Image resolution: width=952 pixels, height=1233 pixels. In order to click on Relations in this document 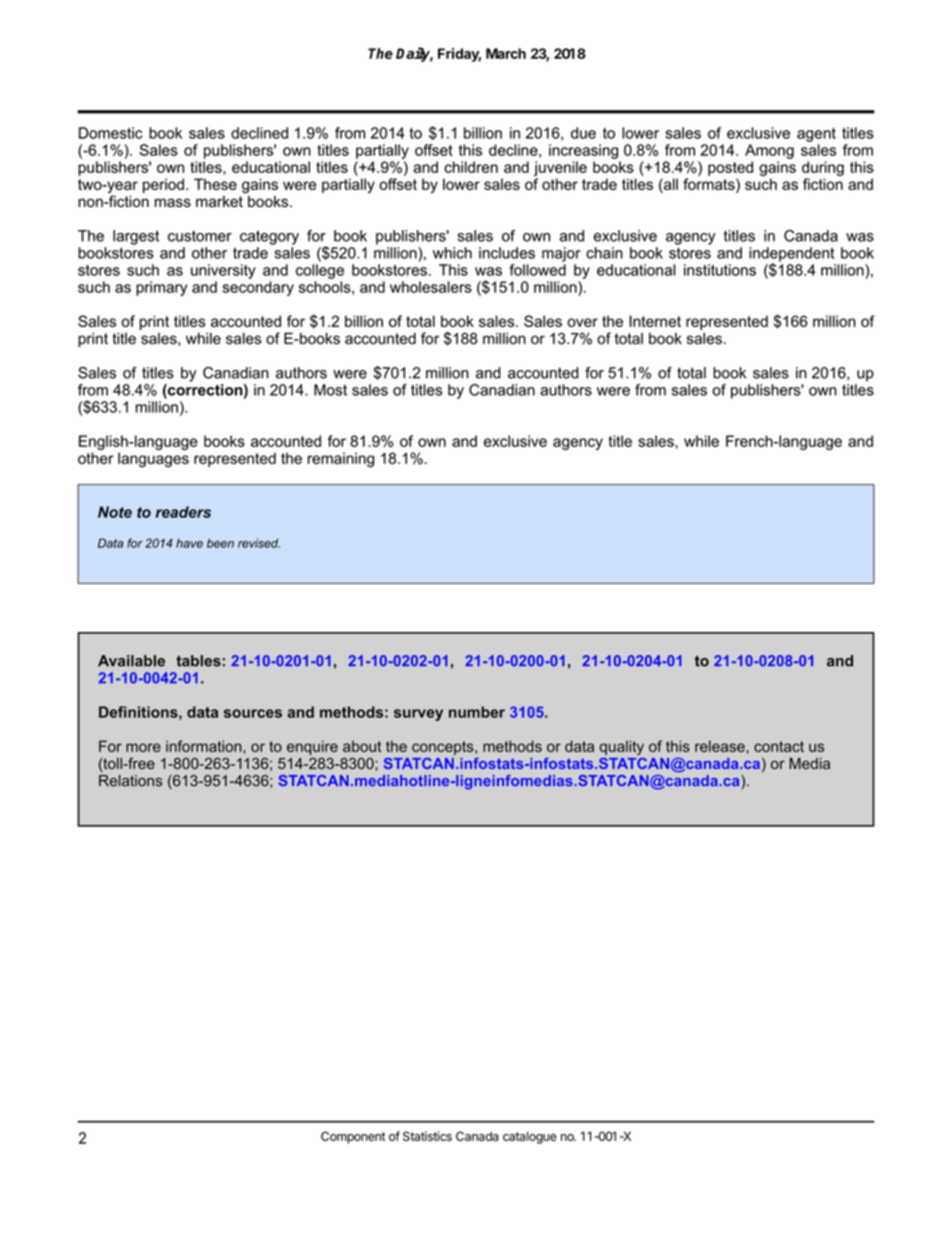, I will do `click(130, 781)`.
